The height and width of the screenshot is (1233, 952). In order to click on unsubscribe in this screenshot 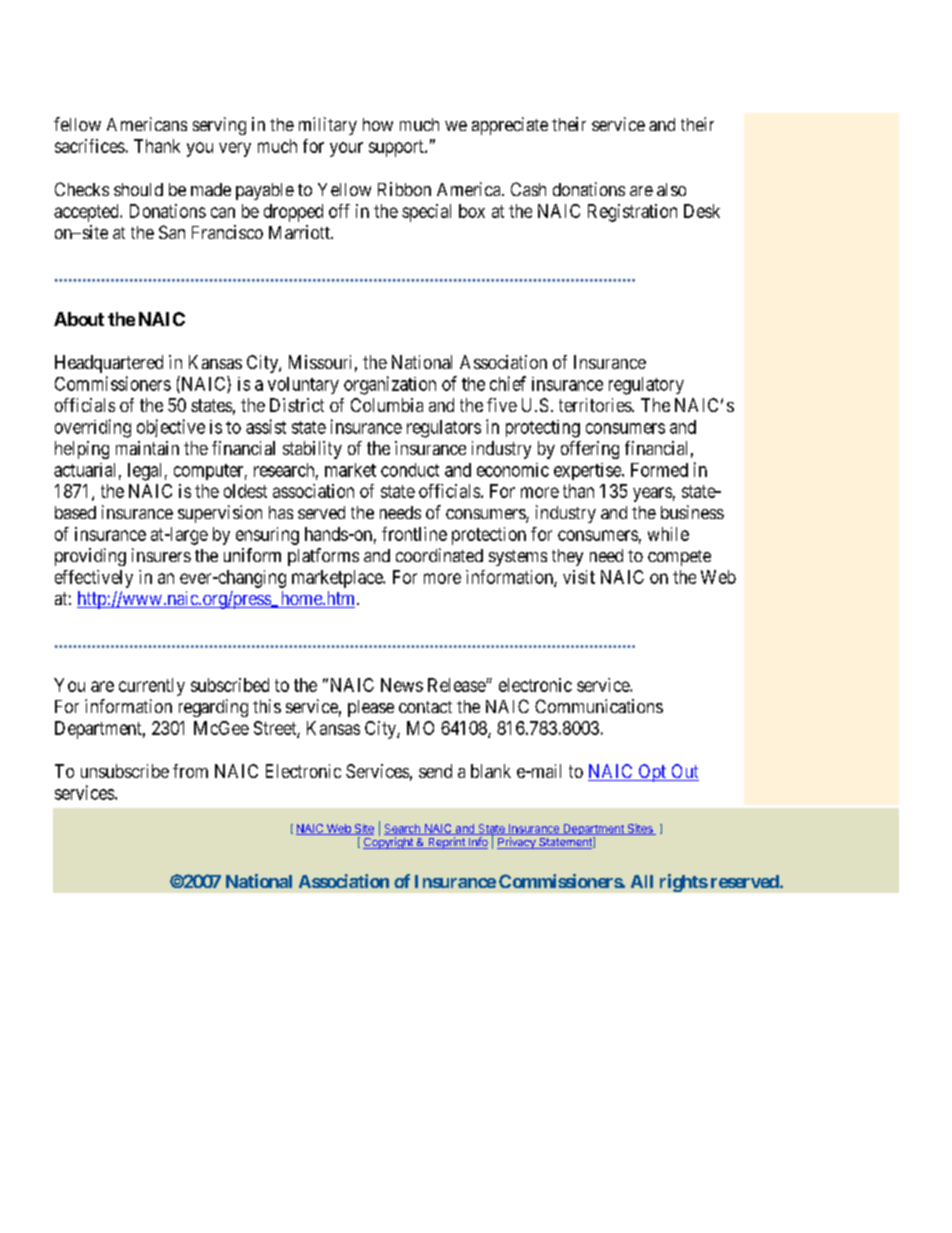, I will do `click(125, 771)`.
